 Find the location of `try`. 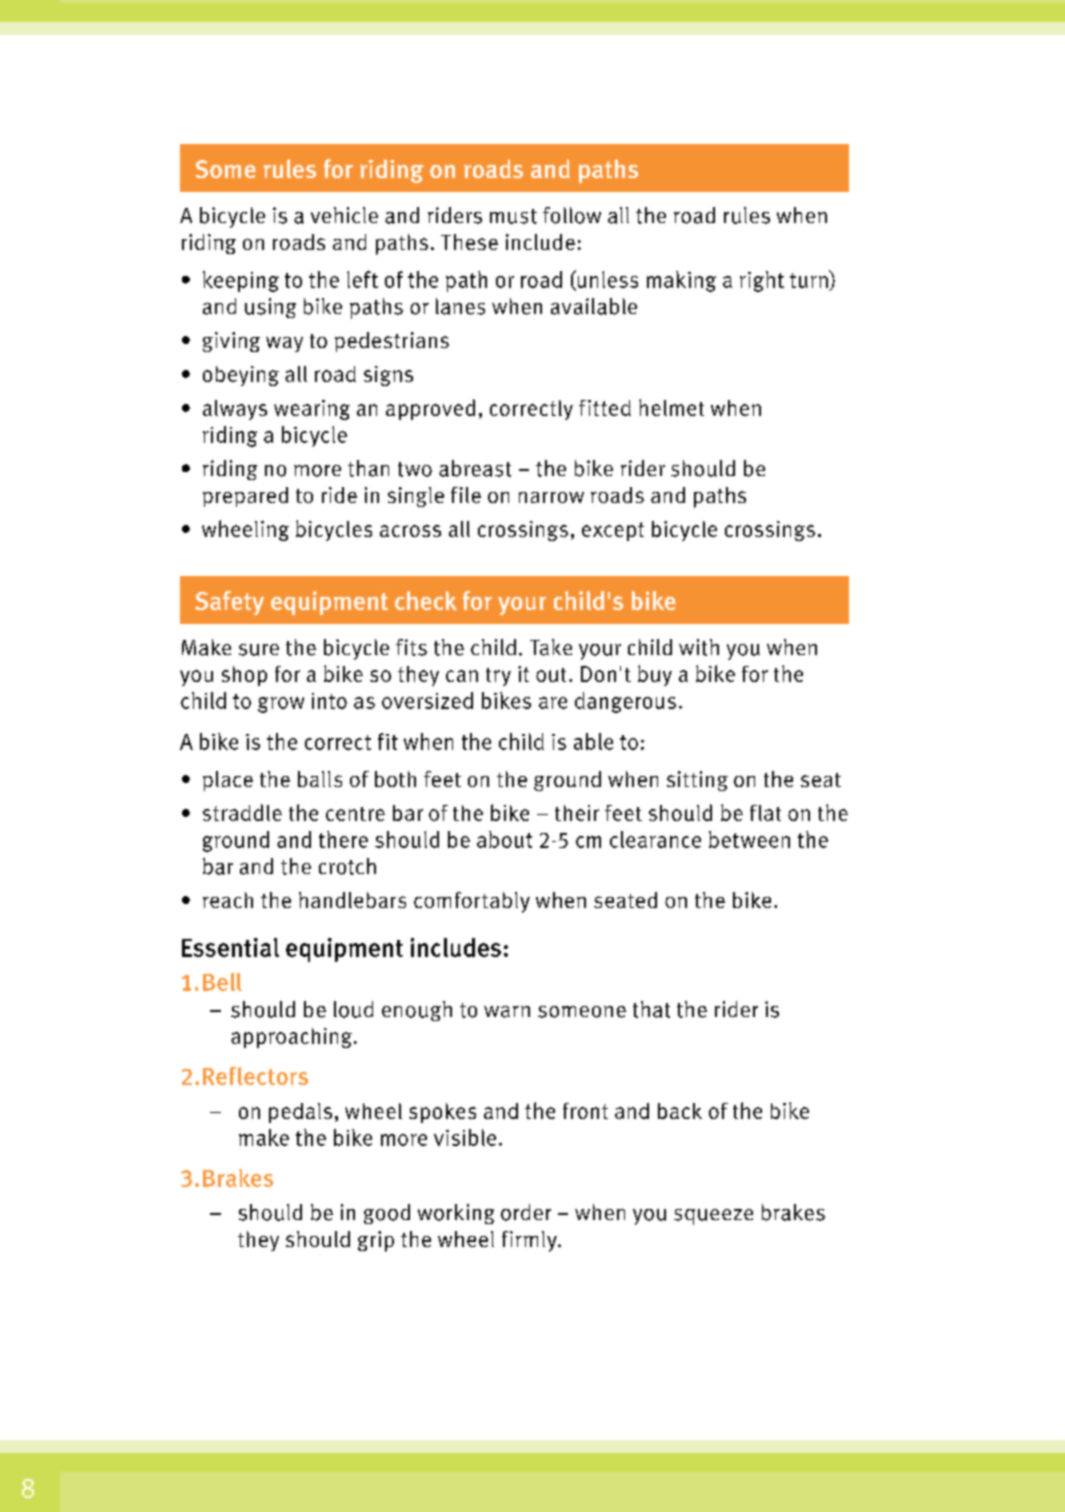

try is located at coordinates (498, 677).
